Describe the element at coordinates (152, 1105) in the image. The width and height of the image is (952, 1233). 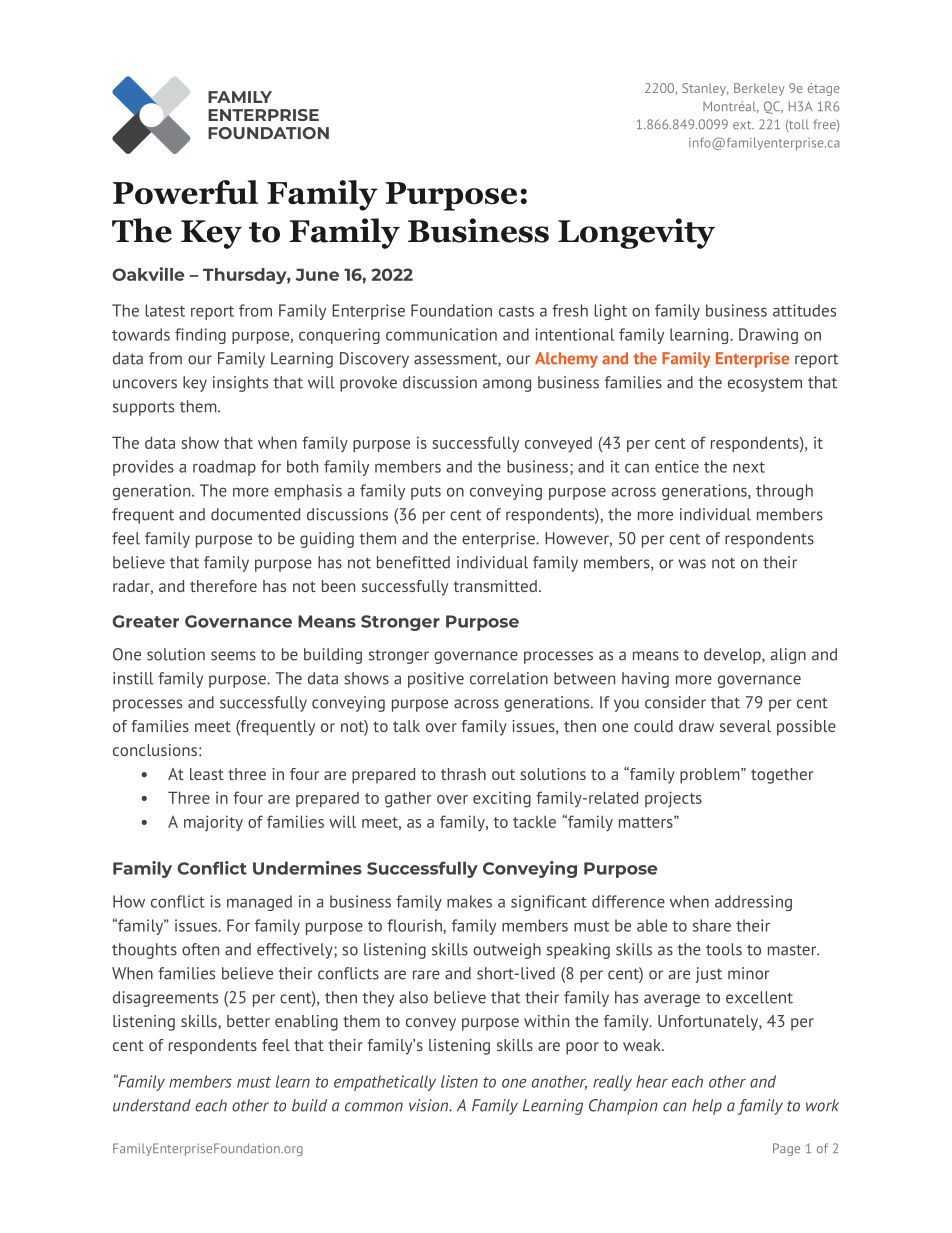
I see `understand` at that location.
